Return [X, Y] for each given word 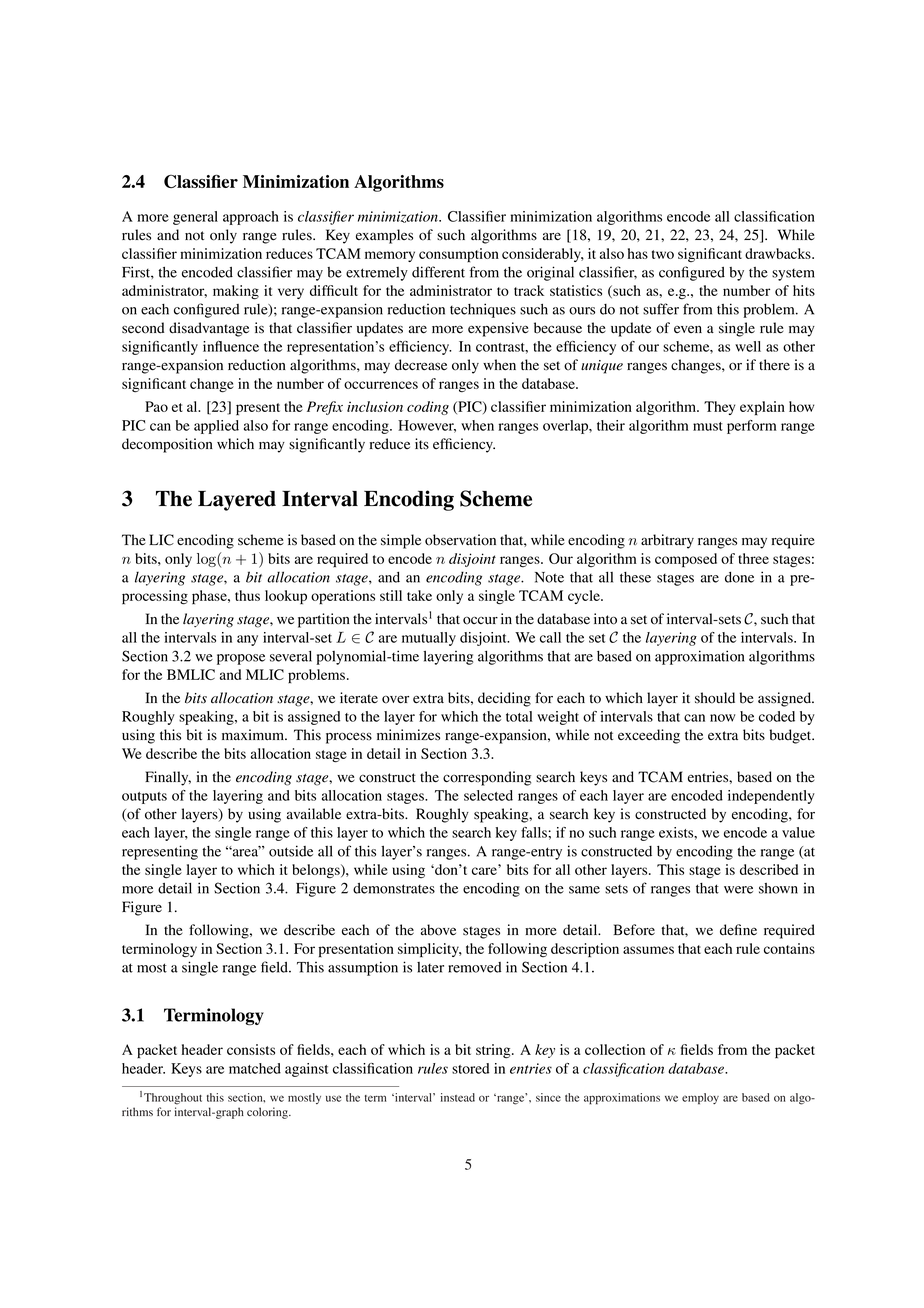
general [195, 218]
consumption [459, 255]
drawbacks [779, 253]
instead [457, 1097]
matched [255, 1068]
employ [700, 1099]
